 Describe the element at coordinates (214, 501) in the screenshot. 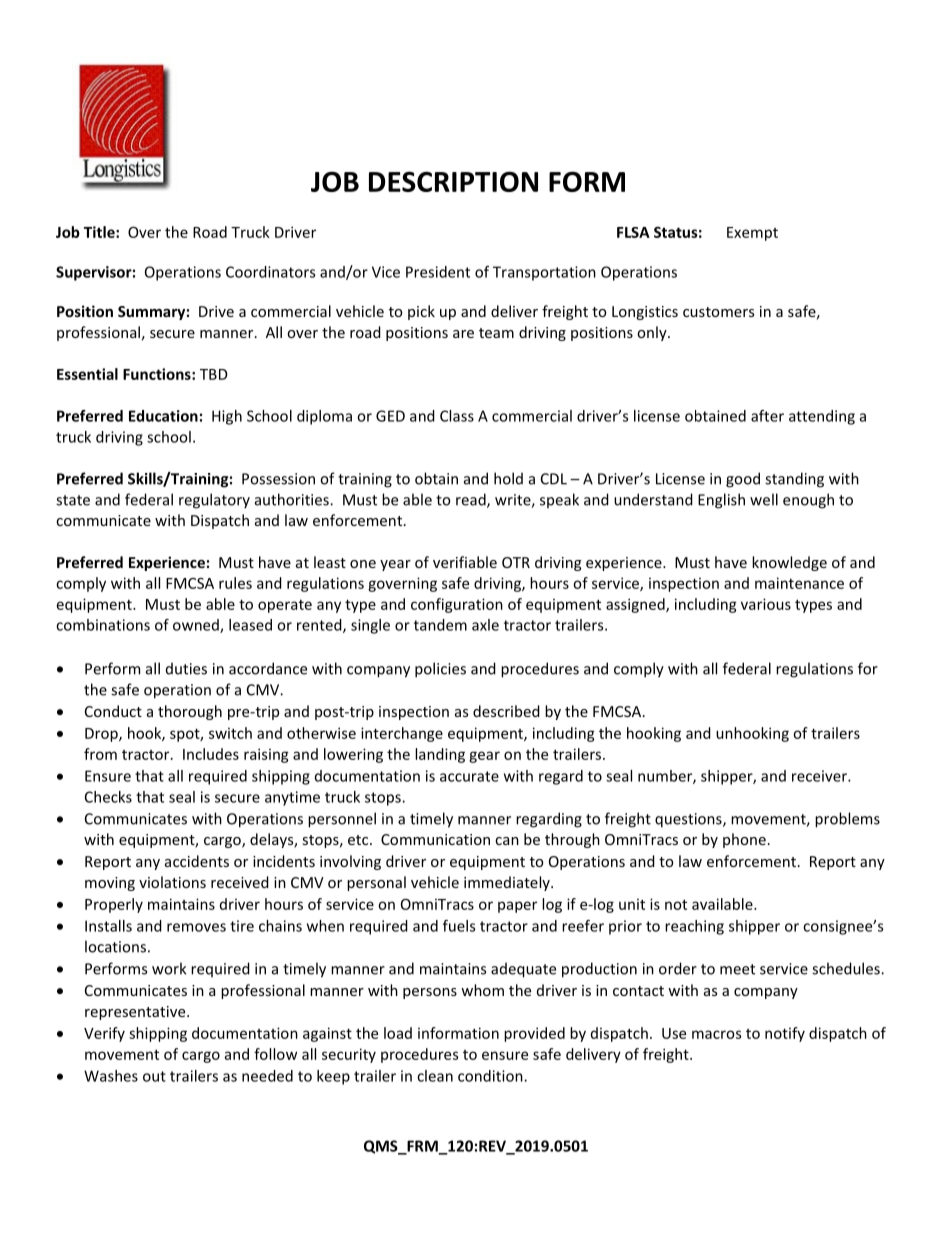

I see `regulatory` at that location.
